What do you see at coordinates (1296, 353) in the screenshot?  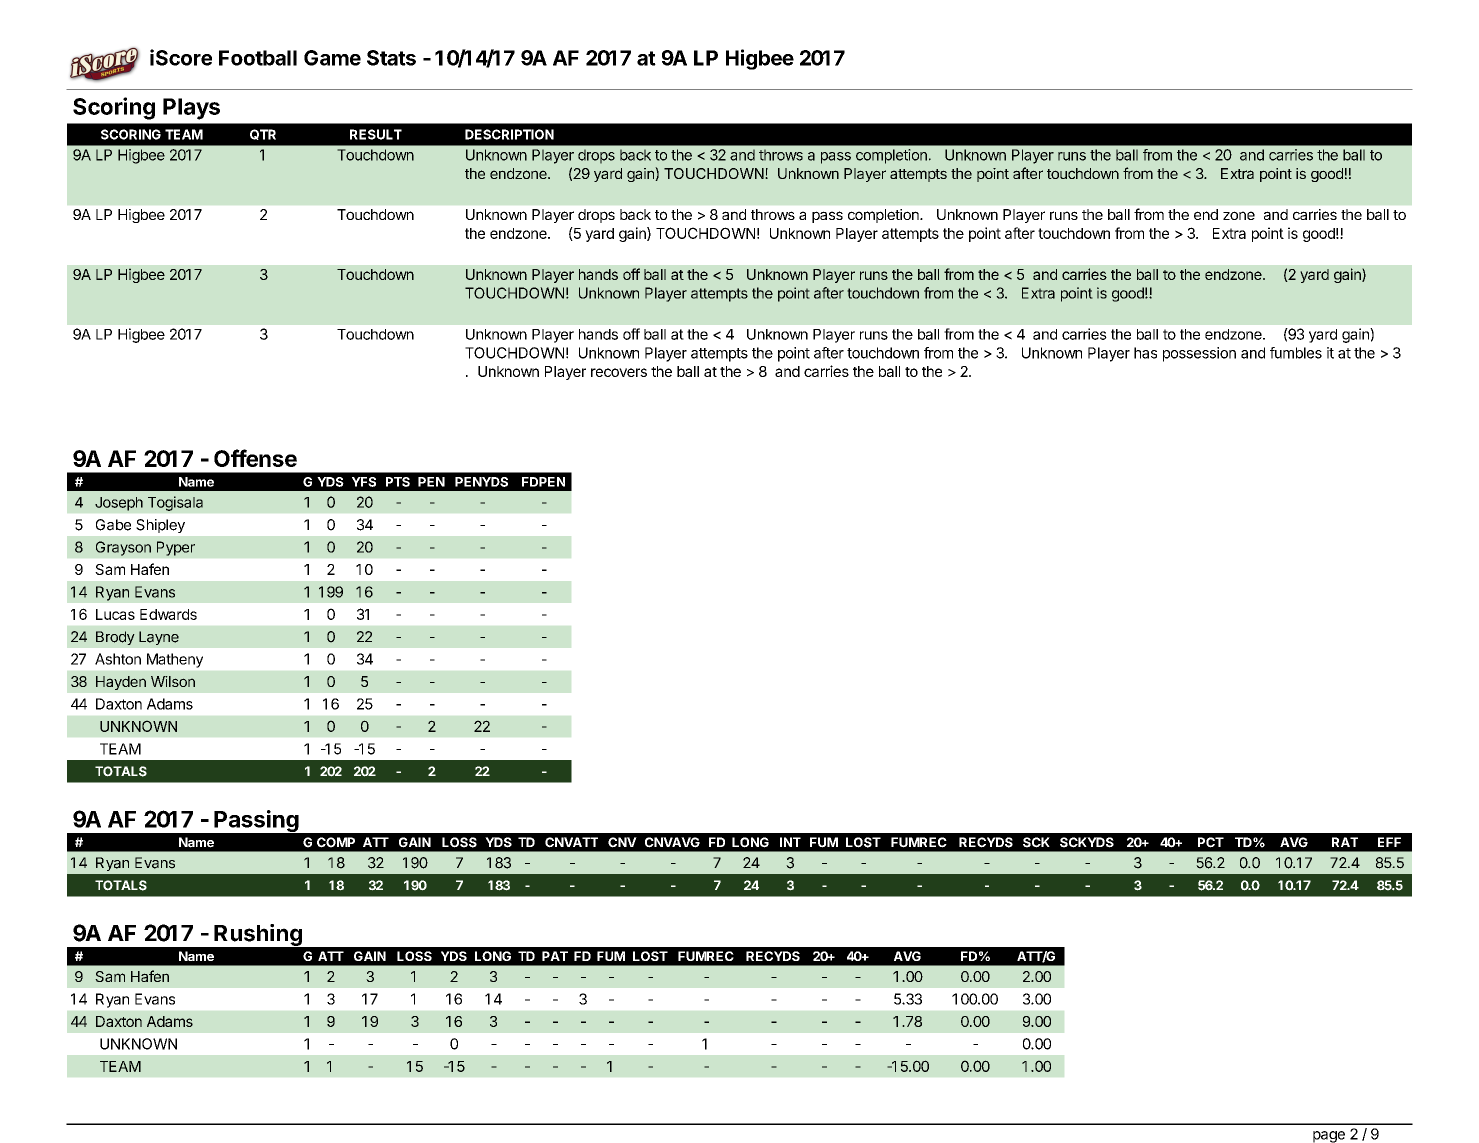 I see `fumbles` at bounding box center [1296, 353].
